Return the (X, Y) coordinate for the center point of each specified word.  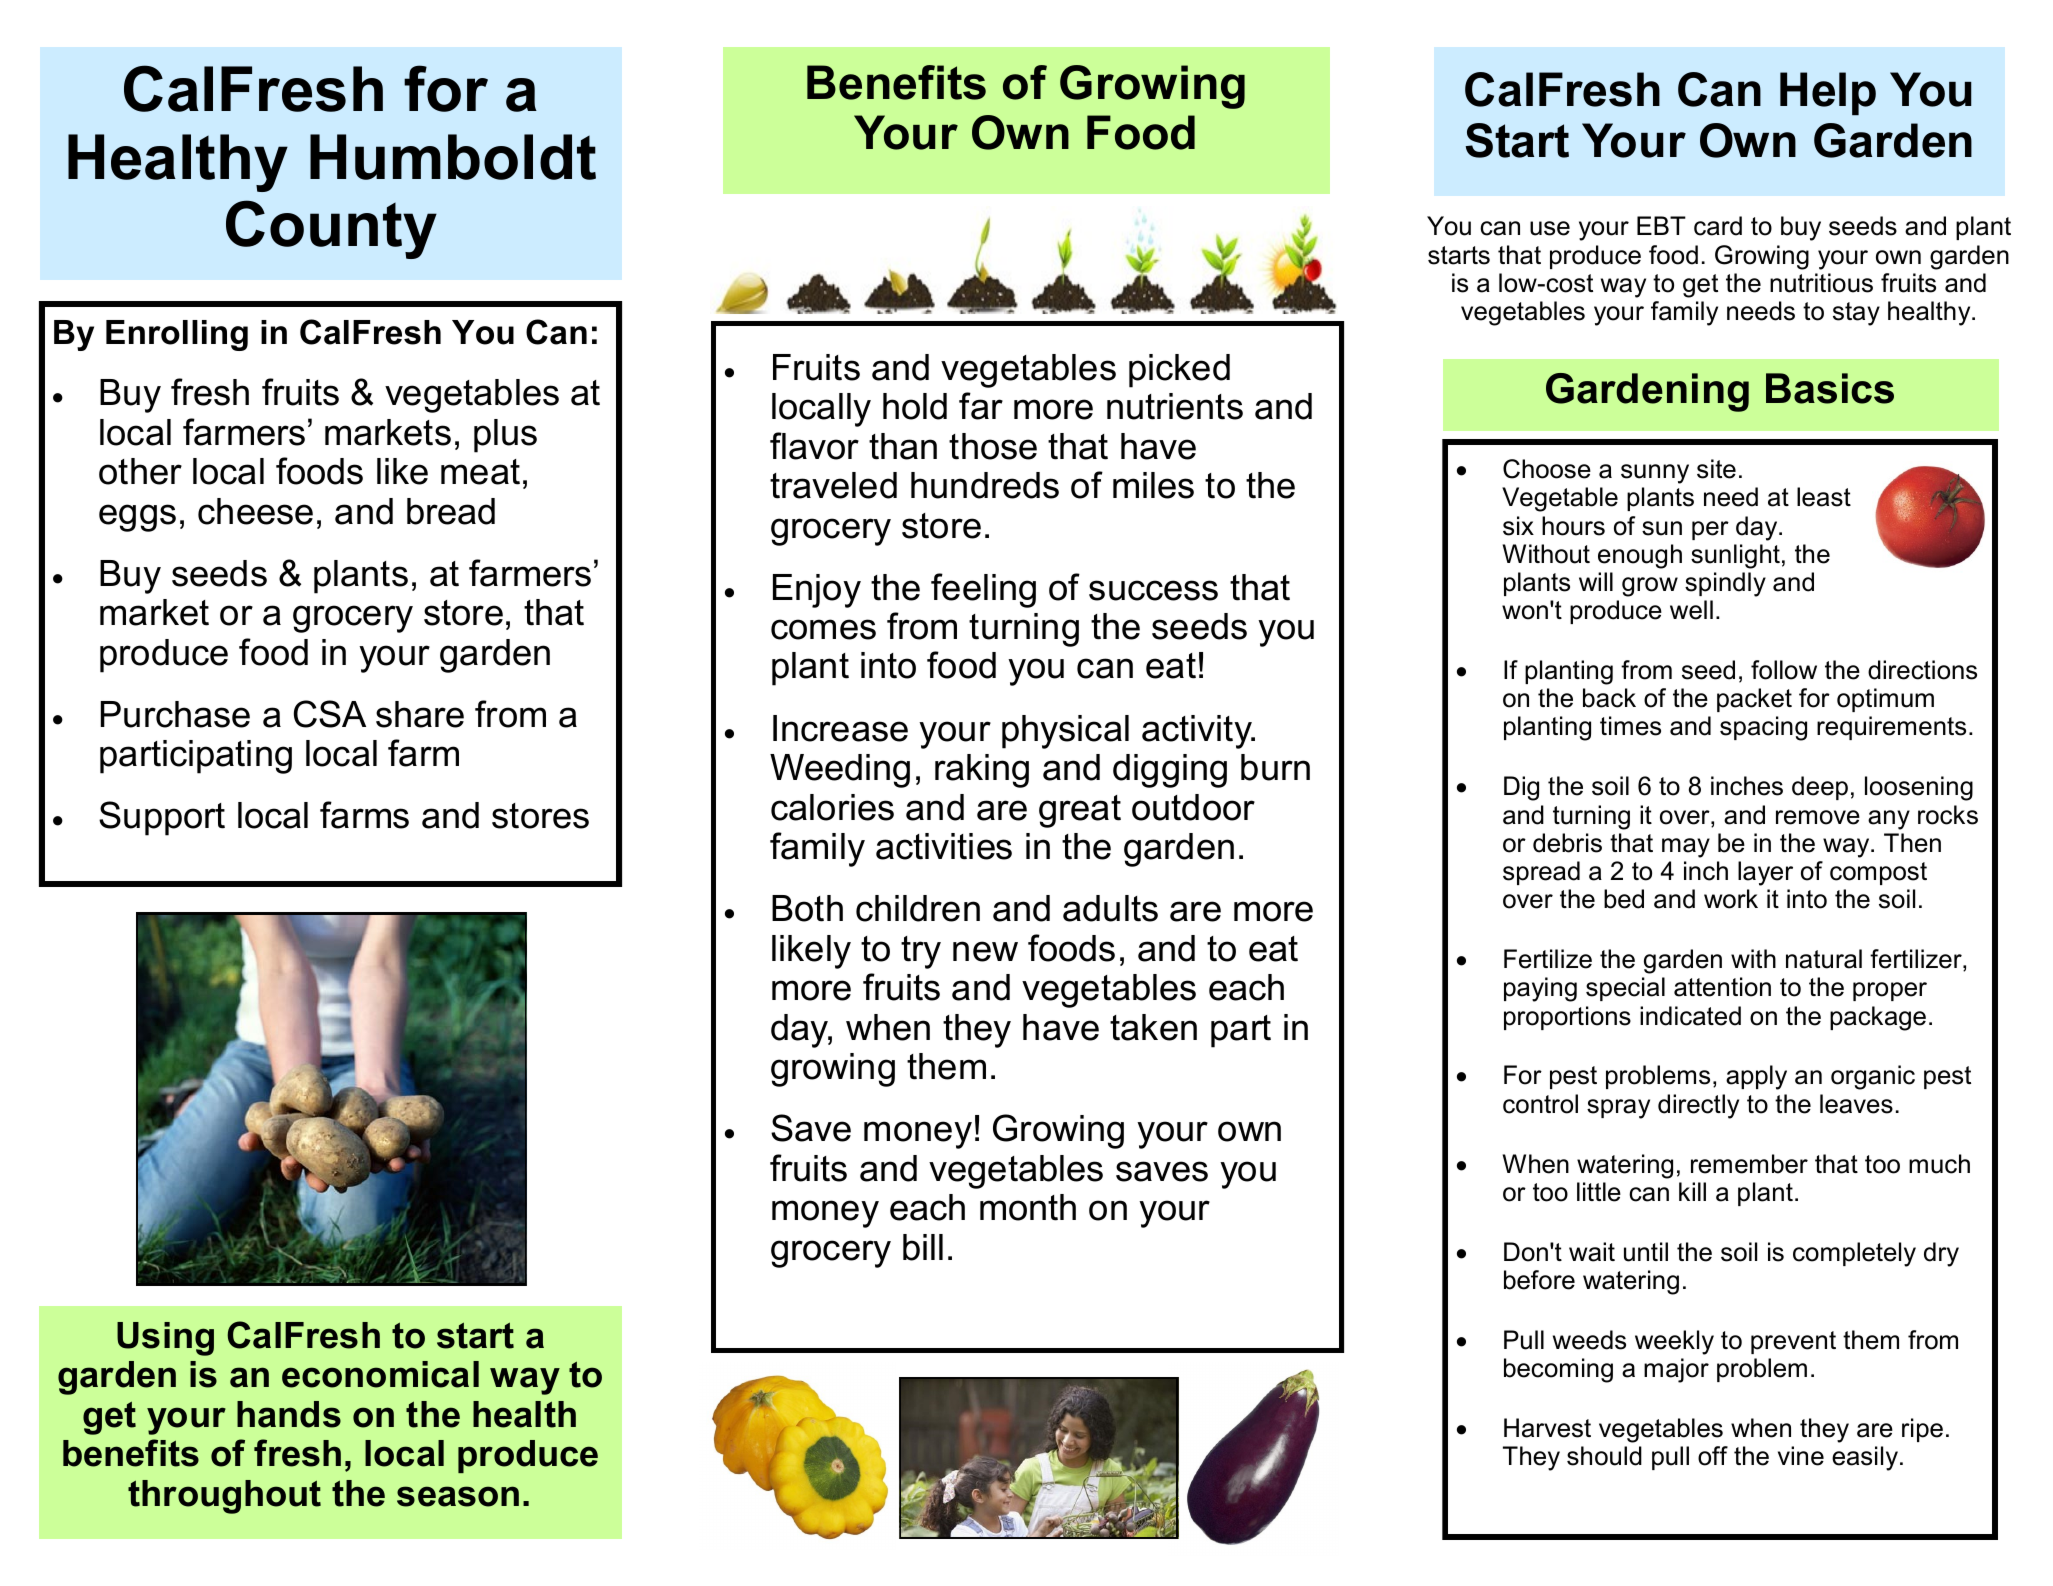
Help (1828, 93)
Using (165, 1339)
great (1080, 811)
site (1716, 469)
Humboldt (453, 157)
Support (162, 818)
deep (1820, 788)
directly (1698, 1106)
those (993, 446)
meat (480, 472)
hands (289, 1414)
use (1550, 228)
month (1028, 1207)
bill (923, 1247)
